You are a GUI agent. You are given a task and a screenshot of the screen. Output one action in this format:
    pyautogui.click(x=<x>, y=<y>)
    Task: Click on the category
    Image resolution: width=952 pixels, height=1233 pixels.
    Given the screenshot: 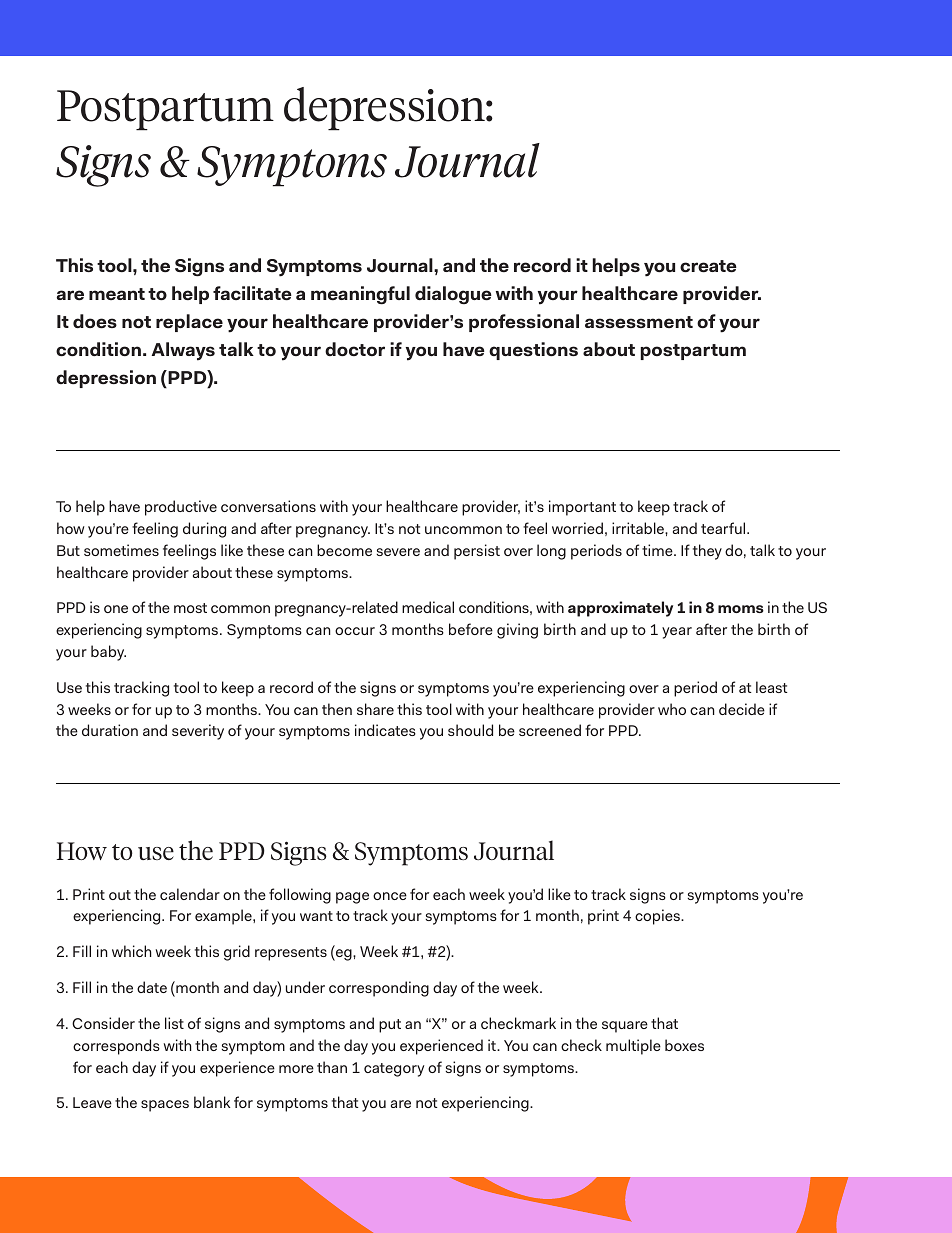 What is the action you would take?
    pyautogui.click(x=394, y=1070)
